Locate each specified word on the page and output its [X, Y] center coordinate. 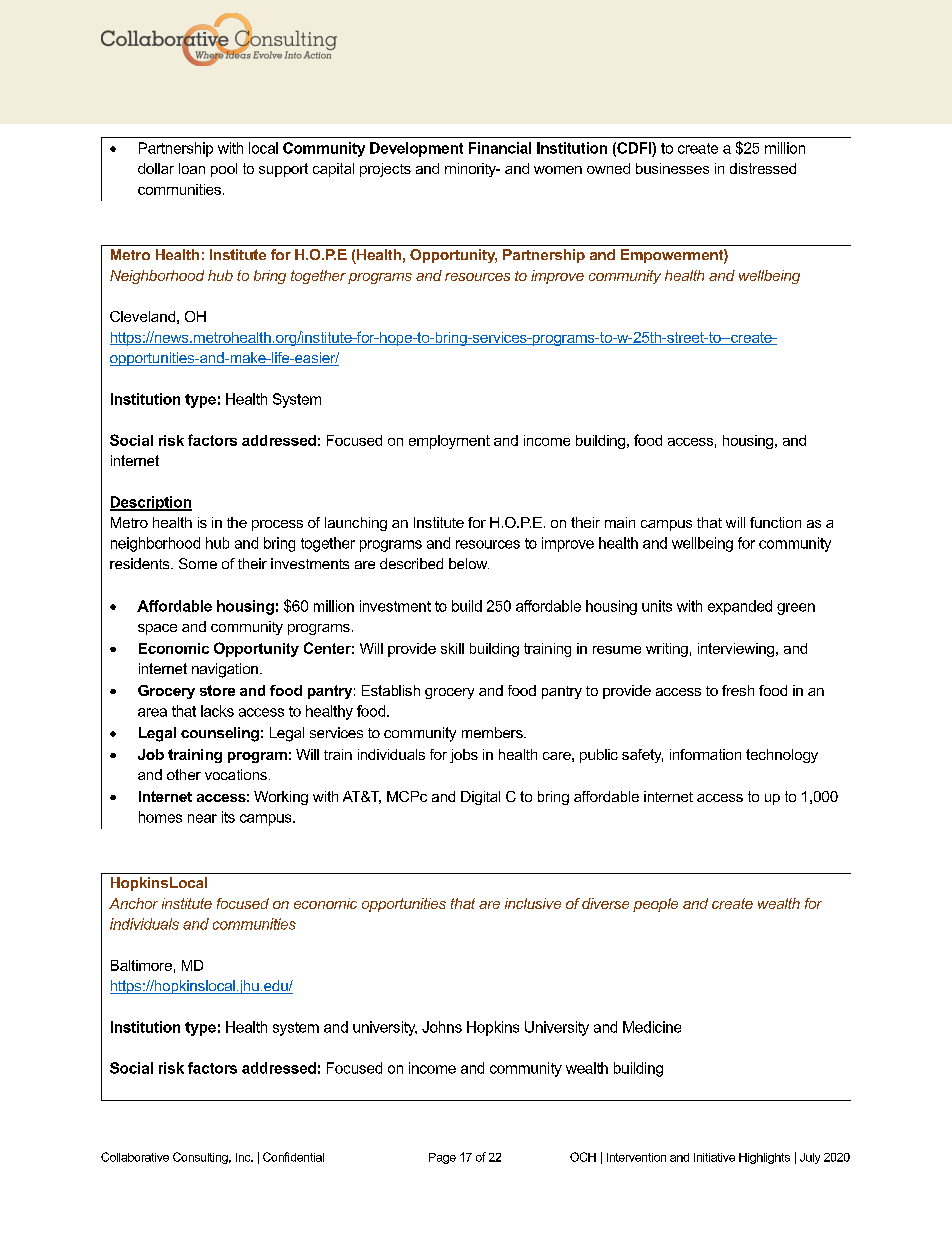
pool [224, 170]
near [202, 818]
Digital [480, 798]
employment [449, 442]
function [775, 522]
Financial [500, 148]
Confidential [293, 1157]
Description [151, 503]
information [705, 754]
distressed [763, 168]
